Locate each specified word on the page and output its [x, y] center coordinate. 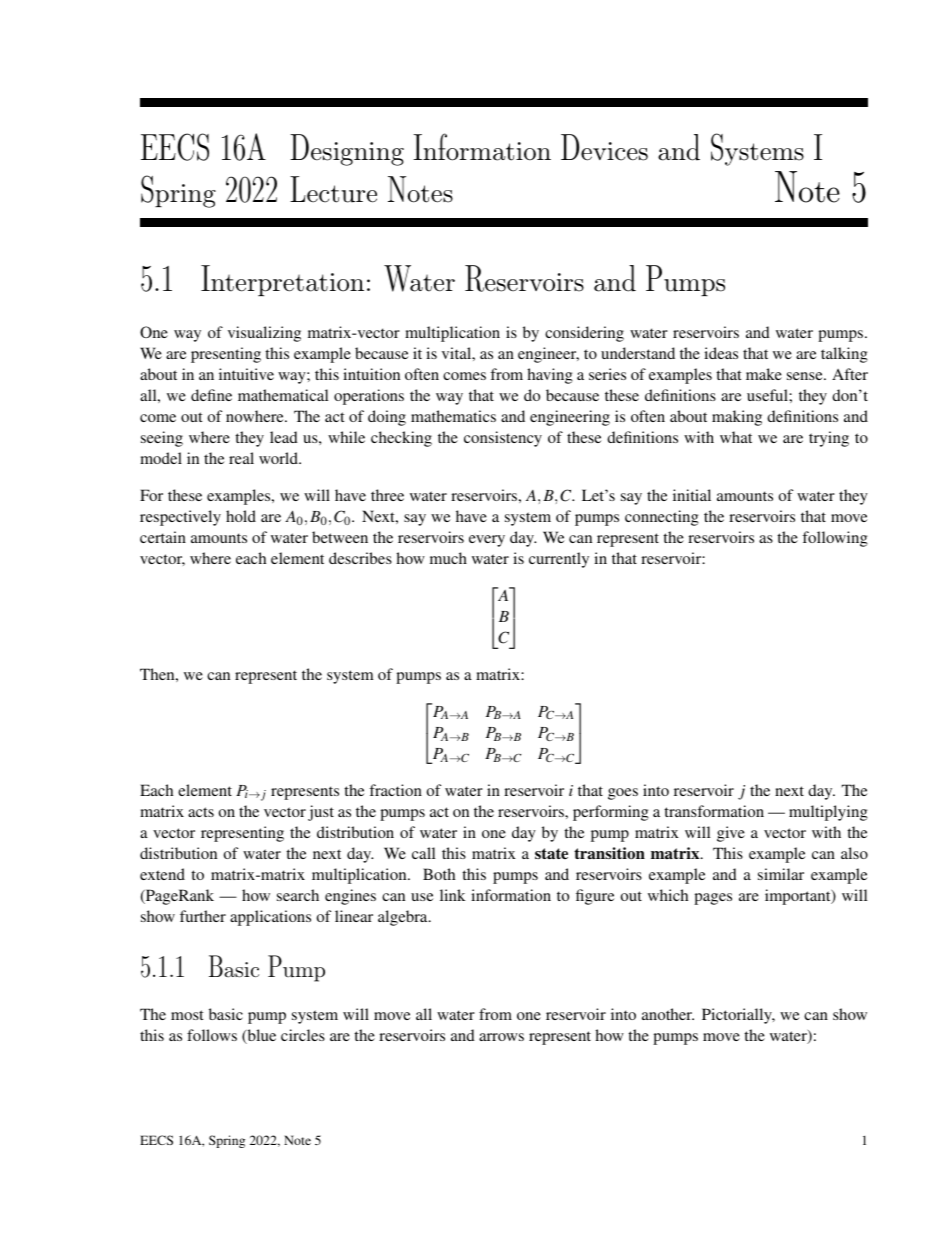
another [668, 1014]
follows [212, 1035]
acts [201, 812]
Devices [604, 147]
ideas [721, 353]
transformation [714, 811]
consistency [503, 439]
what [736, 437]
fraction [395, 790]
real [241, 458]
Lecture [333, 189]
